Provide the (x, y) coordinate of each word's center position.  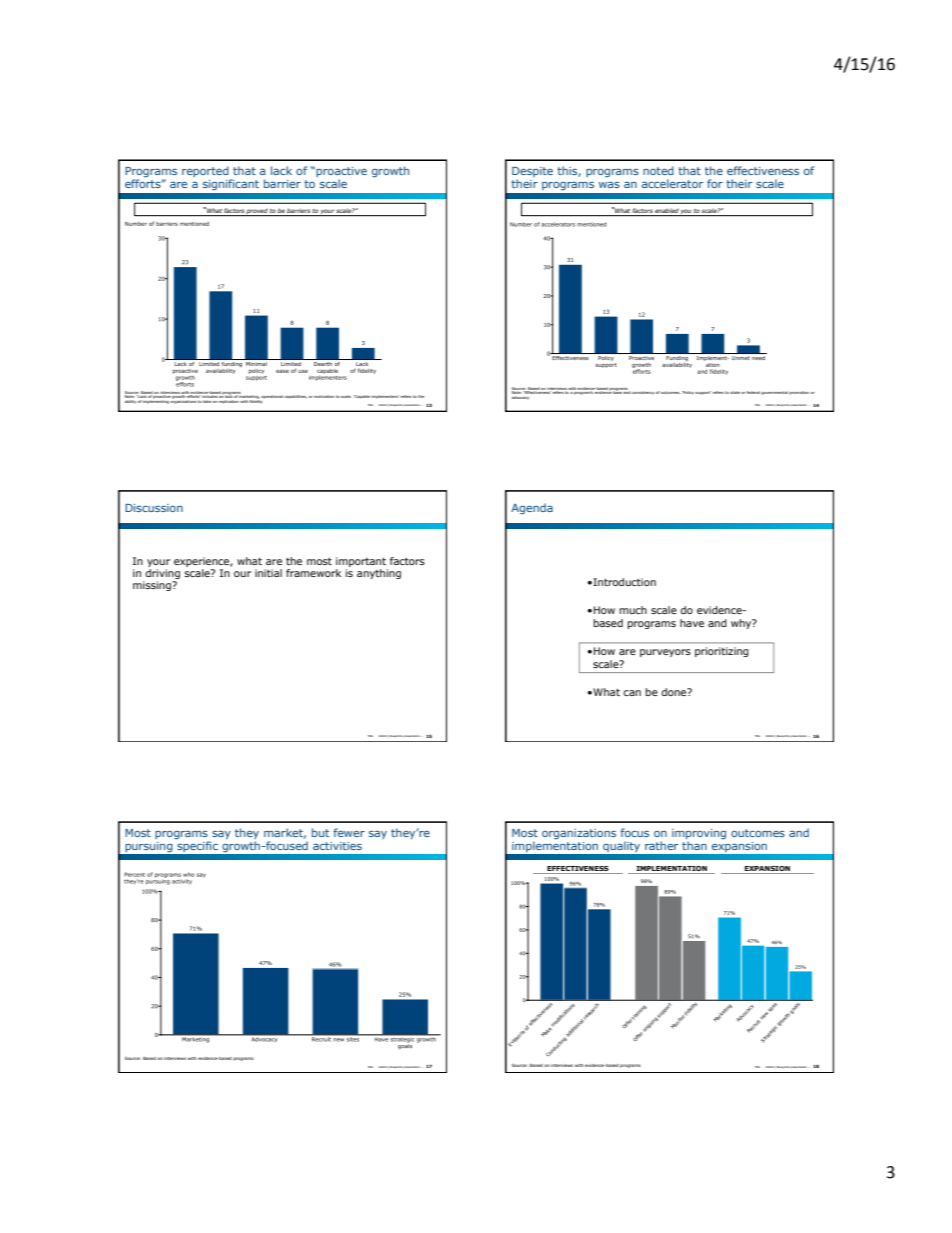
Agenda (532, 509)
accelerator (672, 183)
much (633, 610)
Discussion (154, 508)
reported (206, 173)
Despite (532, 173)
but (320, 832)
